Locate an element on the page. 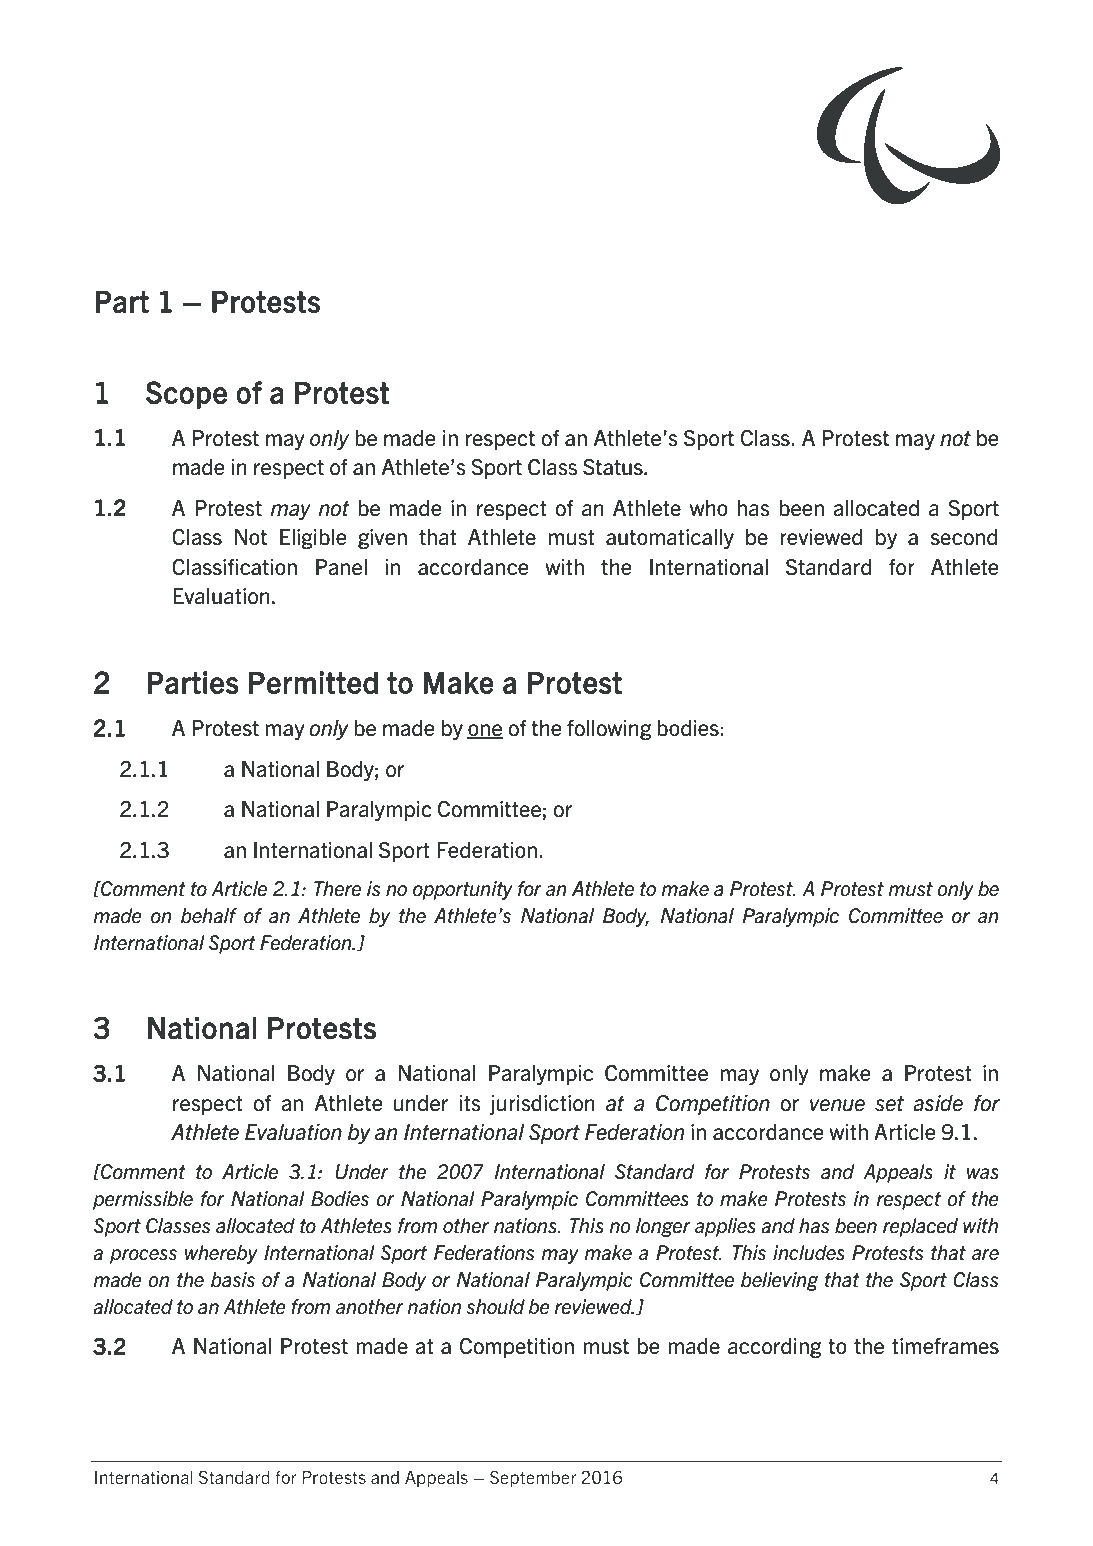 The width and height of the page is (1093, 1546). timeframes is located at coordinates (945, 1346).
